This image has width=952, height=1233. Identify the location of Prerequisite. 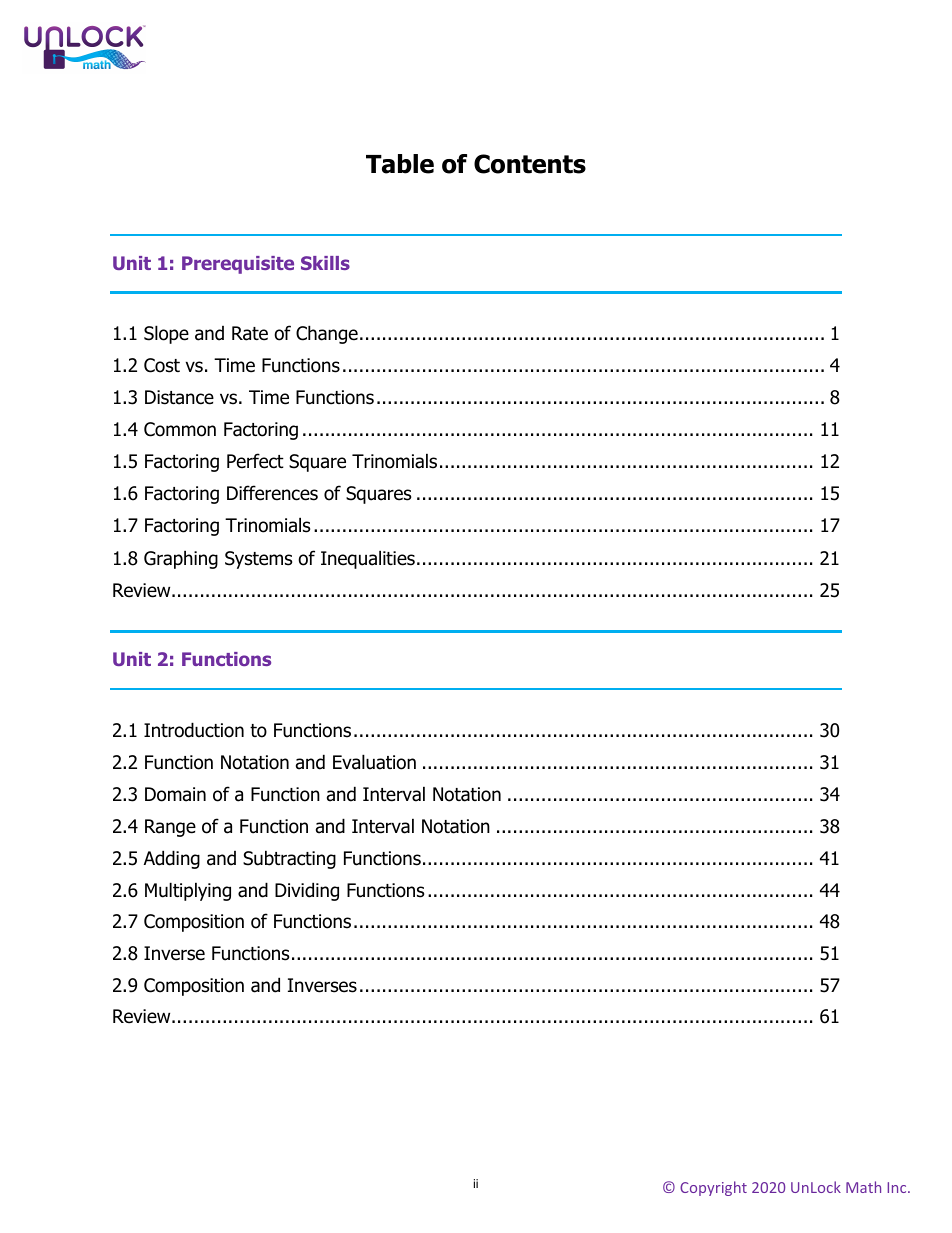
(238, 265).
